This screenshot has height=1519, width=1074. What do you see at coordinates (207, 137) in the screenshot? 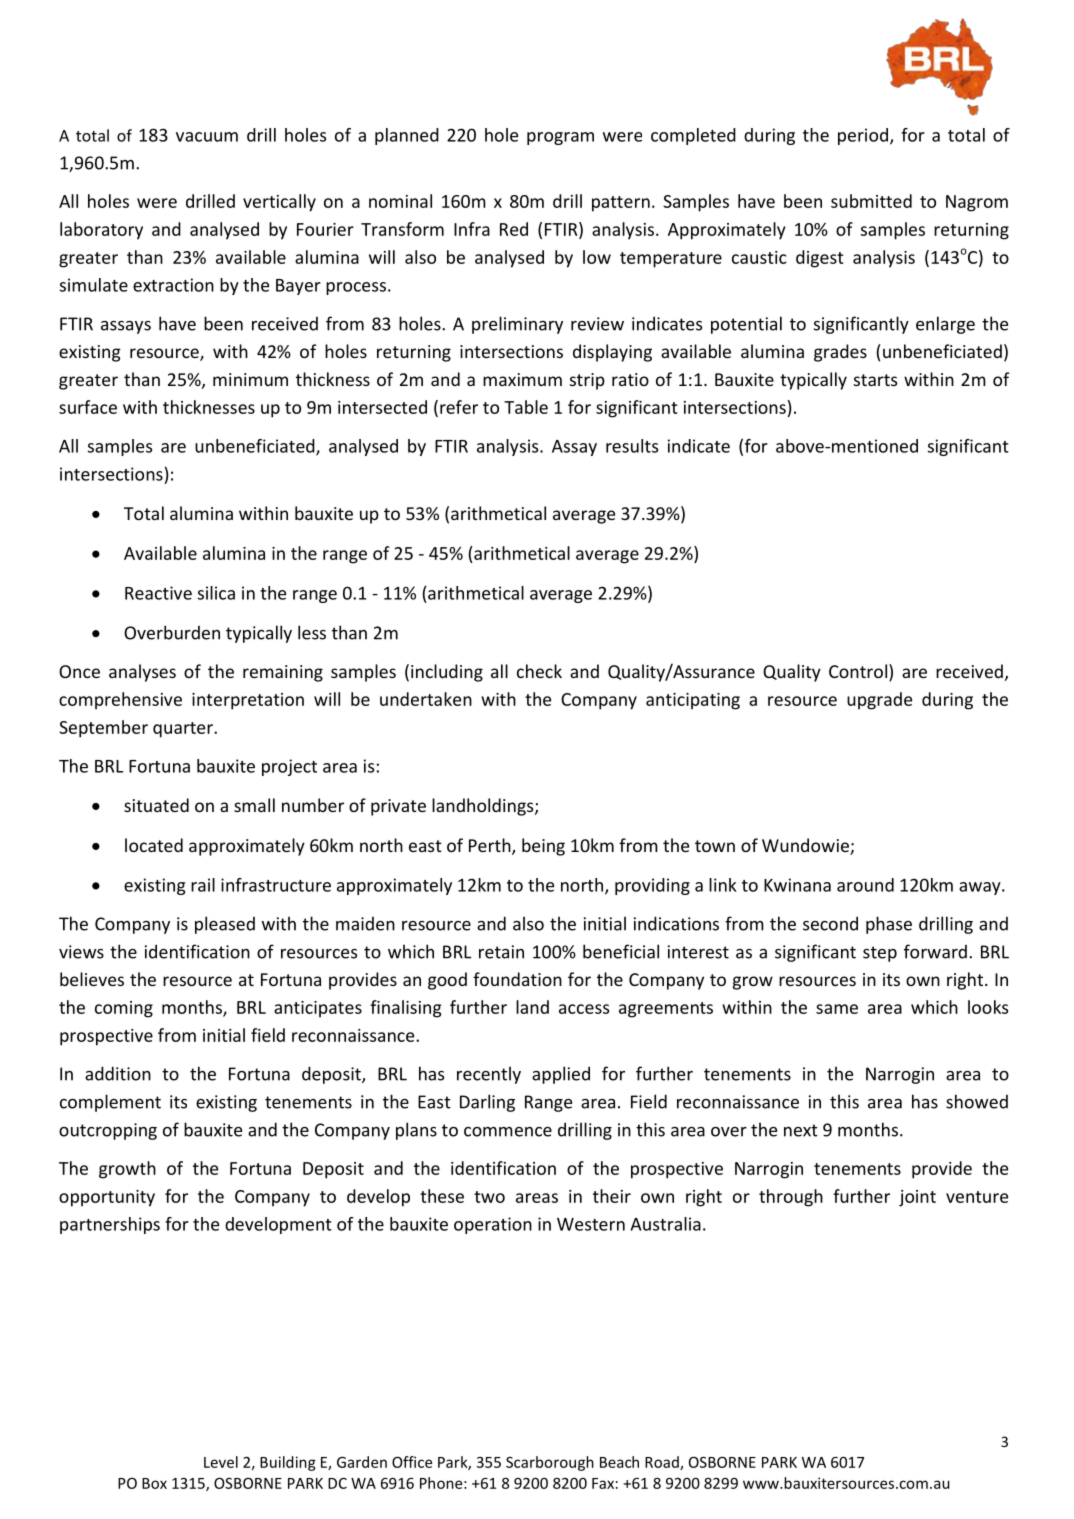
I see `vacuum` at bounding box center [207, 137].
